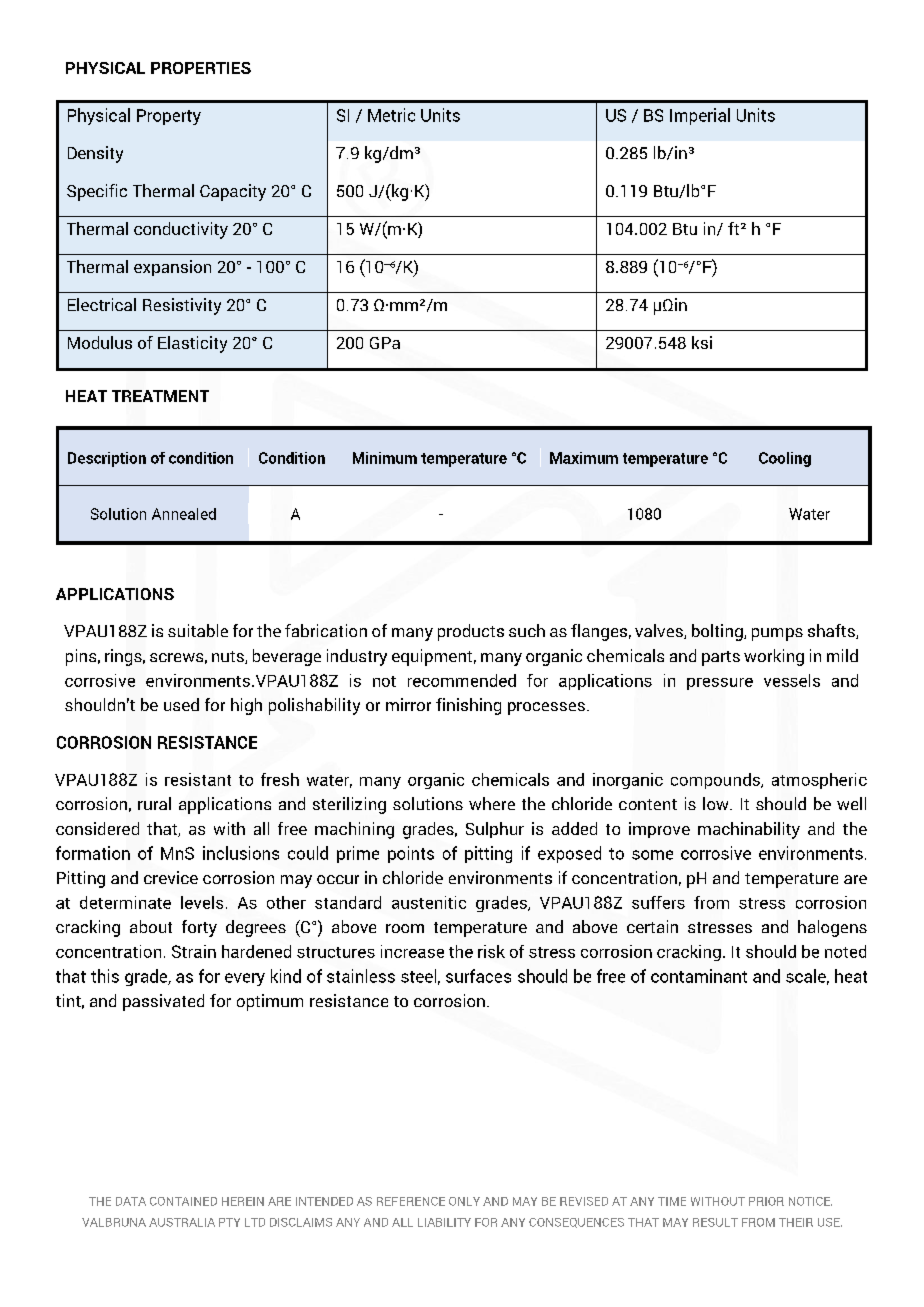 This page has width=924, height=1307. I want to click on suitable, so click(198, 630).
